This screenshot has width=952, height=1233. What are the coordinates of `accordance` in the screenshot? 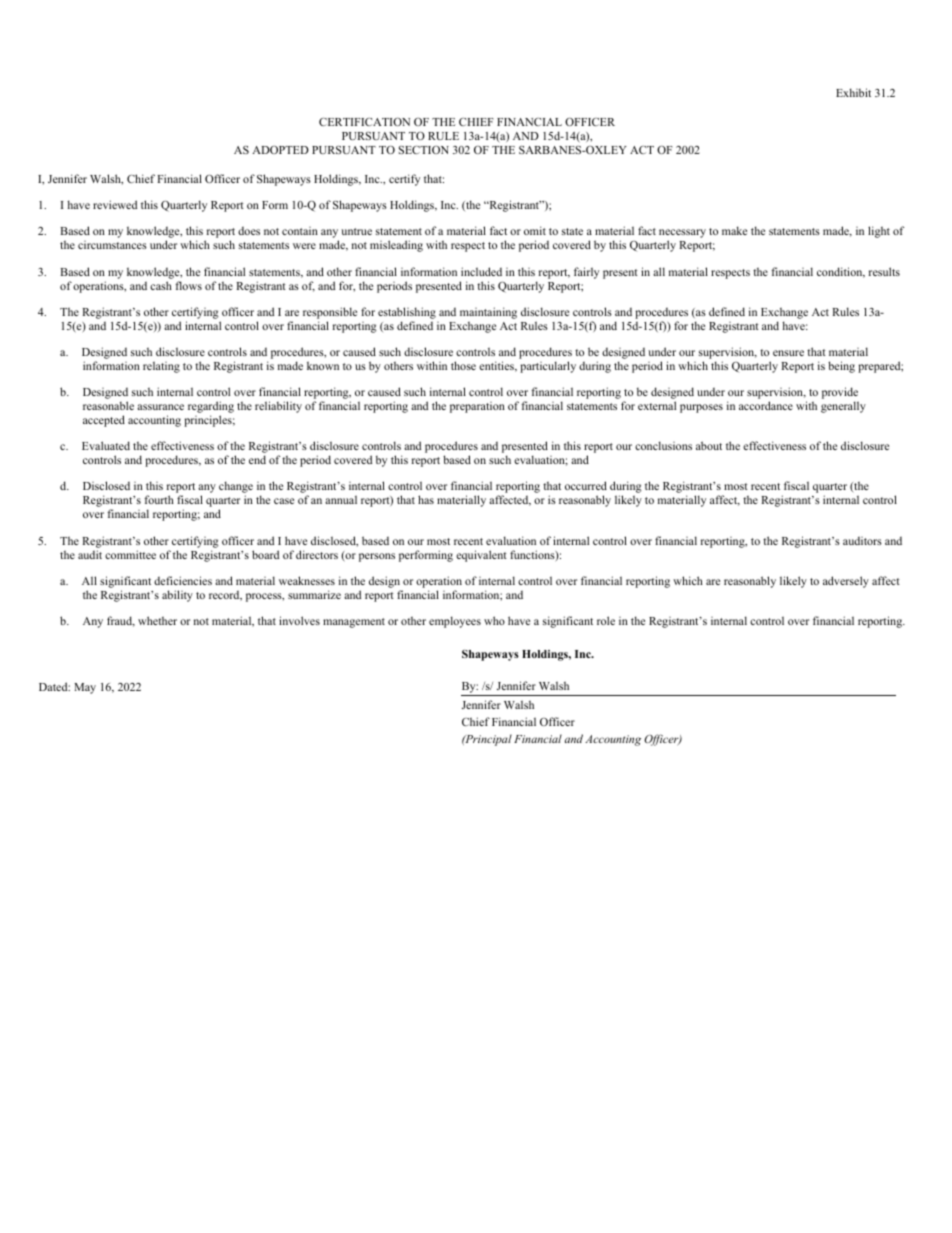 It's located at (766, 405).
